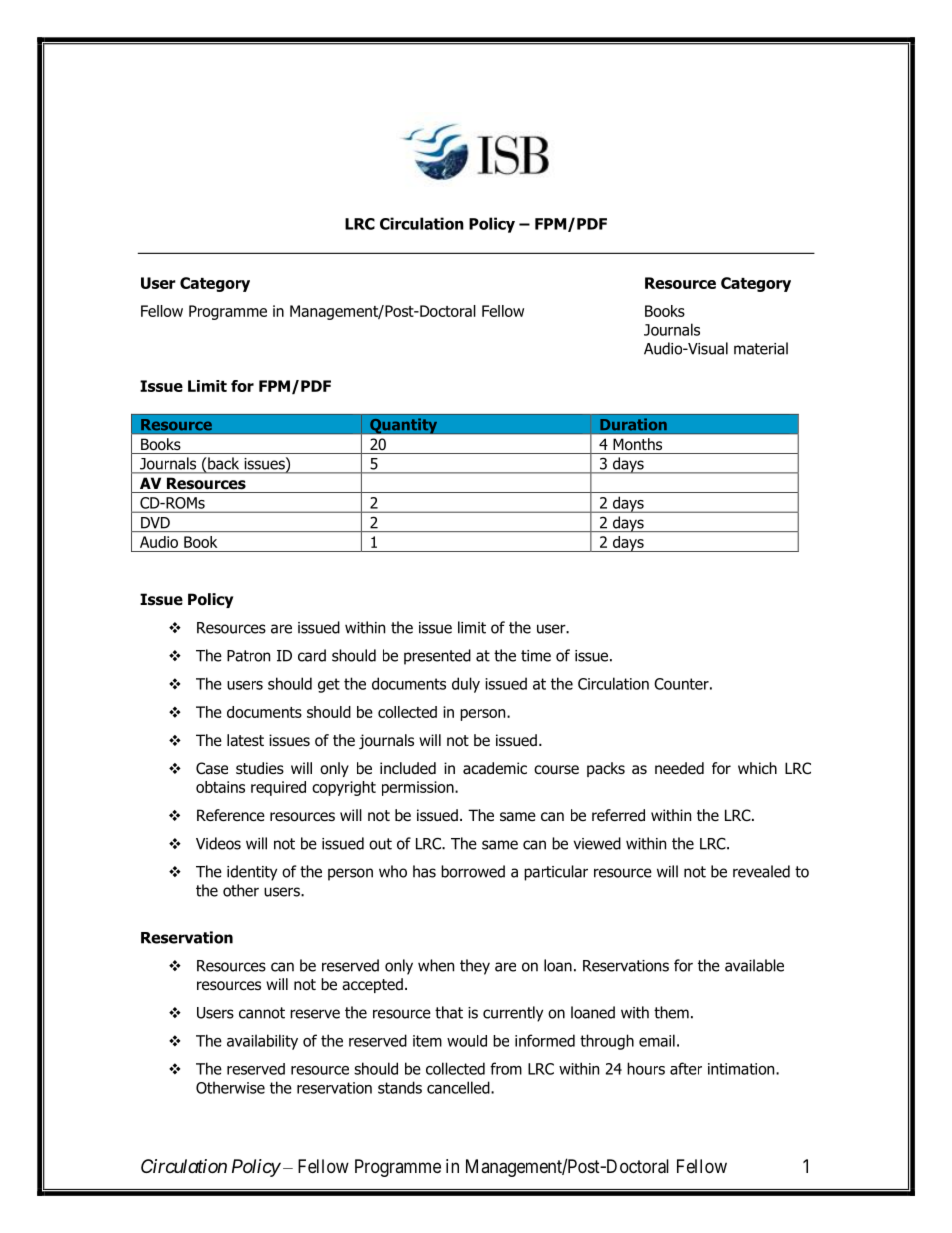  What do you see at coordinates (637, 444) in the screenshot?
I see `Months` at bounding box center [637, 444].
